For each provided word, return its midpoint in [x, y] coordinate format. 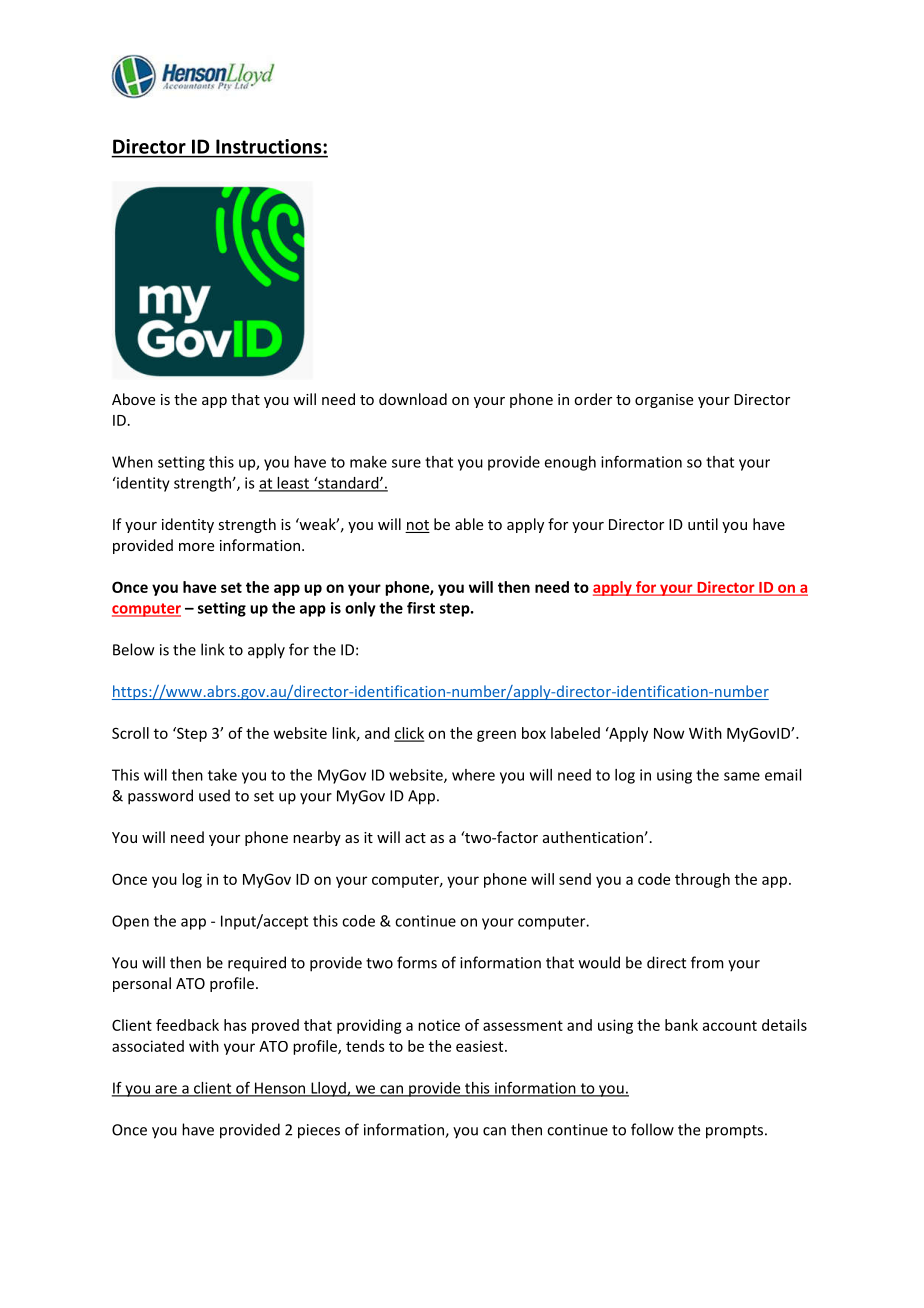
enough [570, 463]
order [593, 399]
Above [133, 399]
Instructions [268, 146]
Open [130, 922]
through [702, 880]
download [413, 399]
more [196, 547]
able [469, 524]
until [703, 524]
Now [669, 733]
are [166, 1090]
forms [417, 962]
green [496, 736]
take [222, 775]
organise [664, 401]
